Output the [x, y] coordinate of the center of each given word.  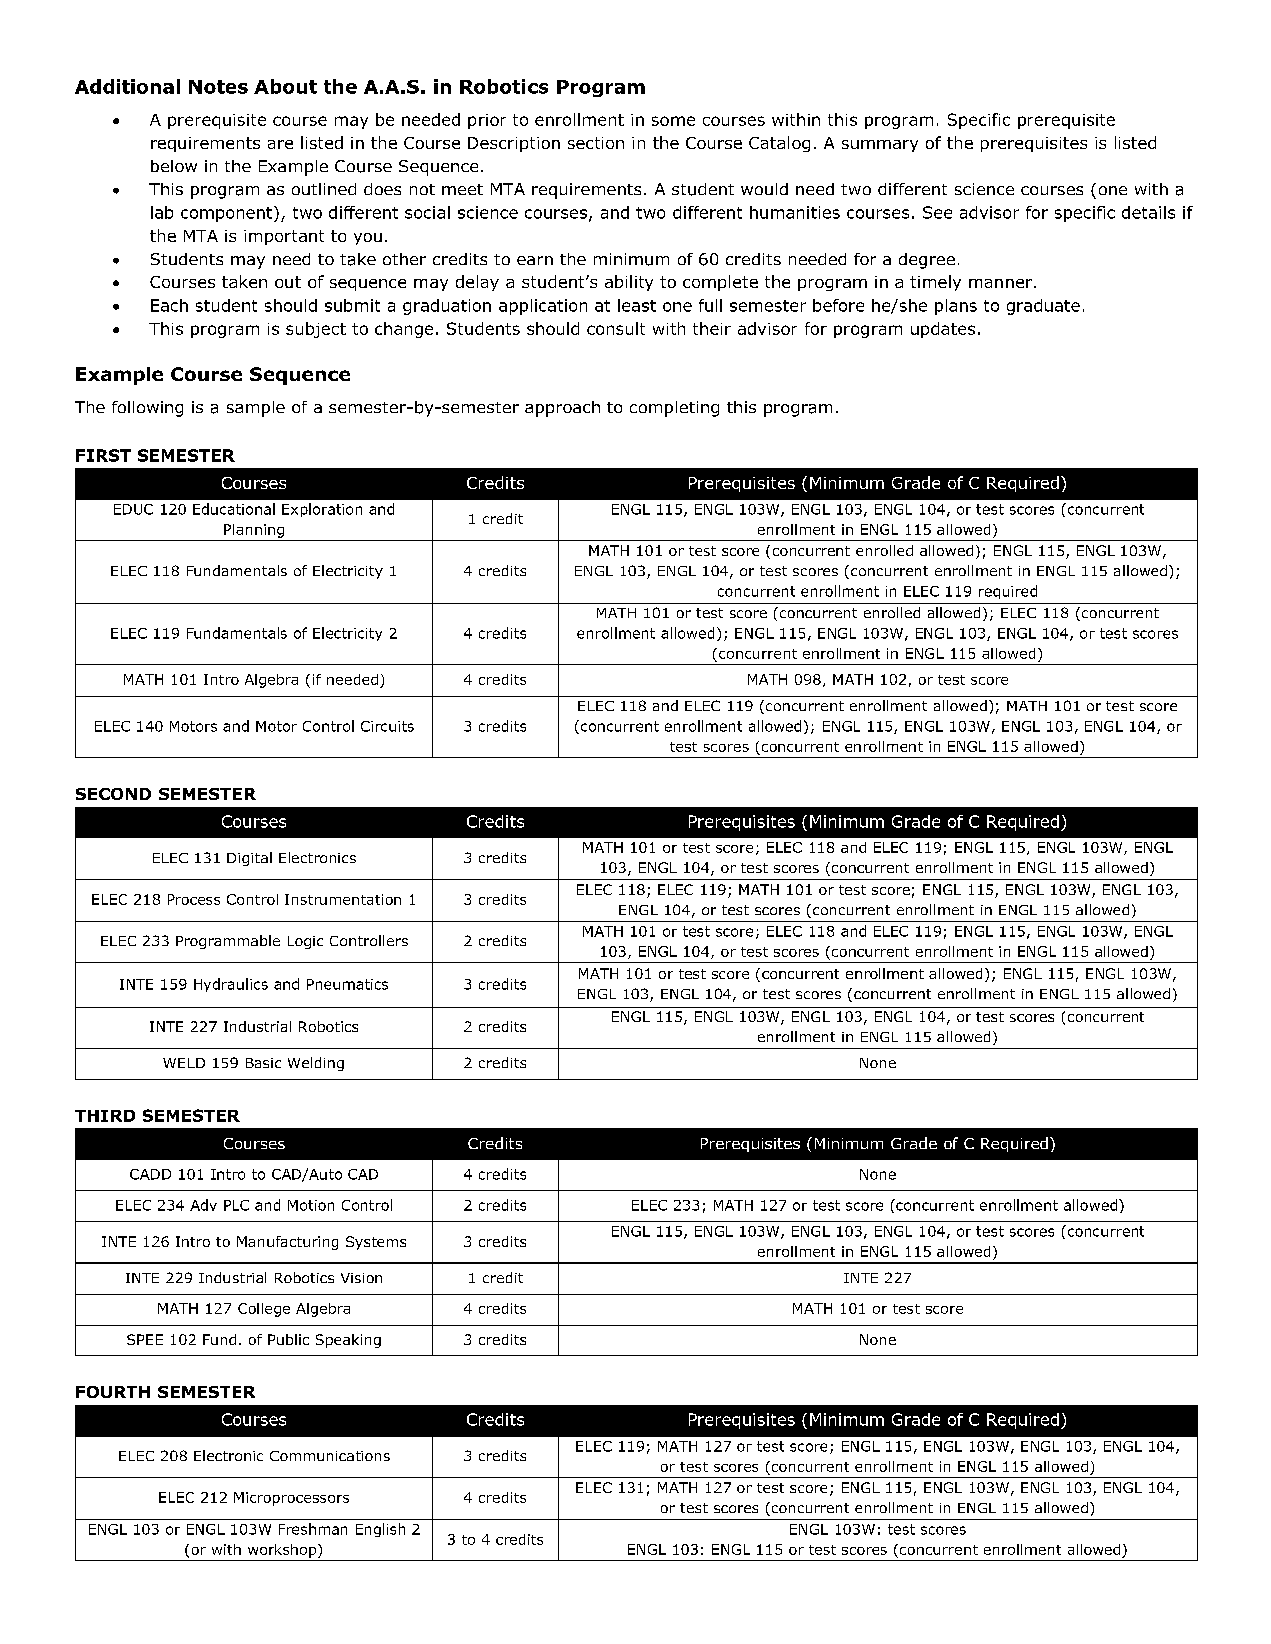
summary [880, 146]
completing [674, 409]
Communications [330, 1456]
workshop [283, 1551]
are [280, 144]
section [596, 143]
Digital [249, 859]
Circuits [387, 726]
